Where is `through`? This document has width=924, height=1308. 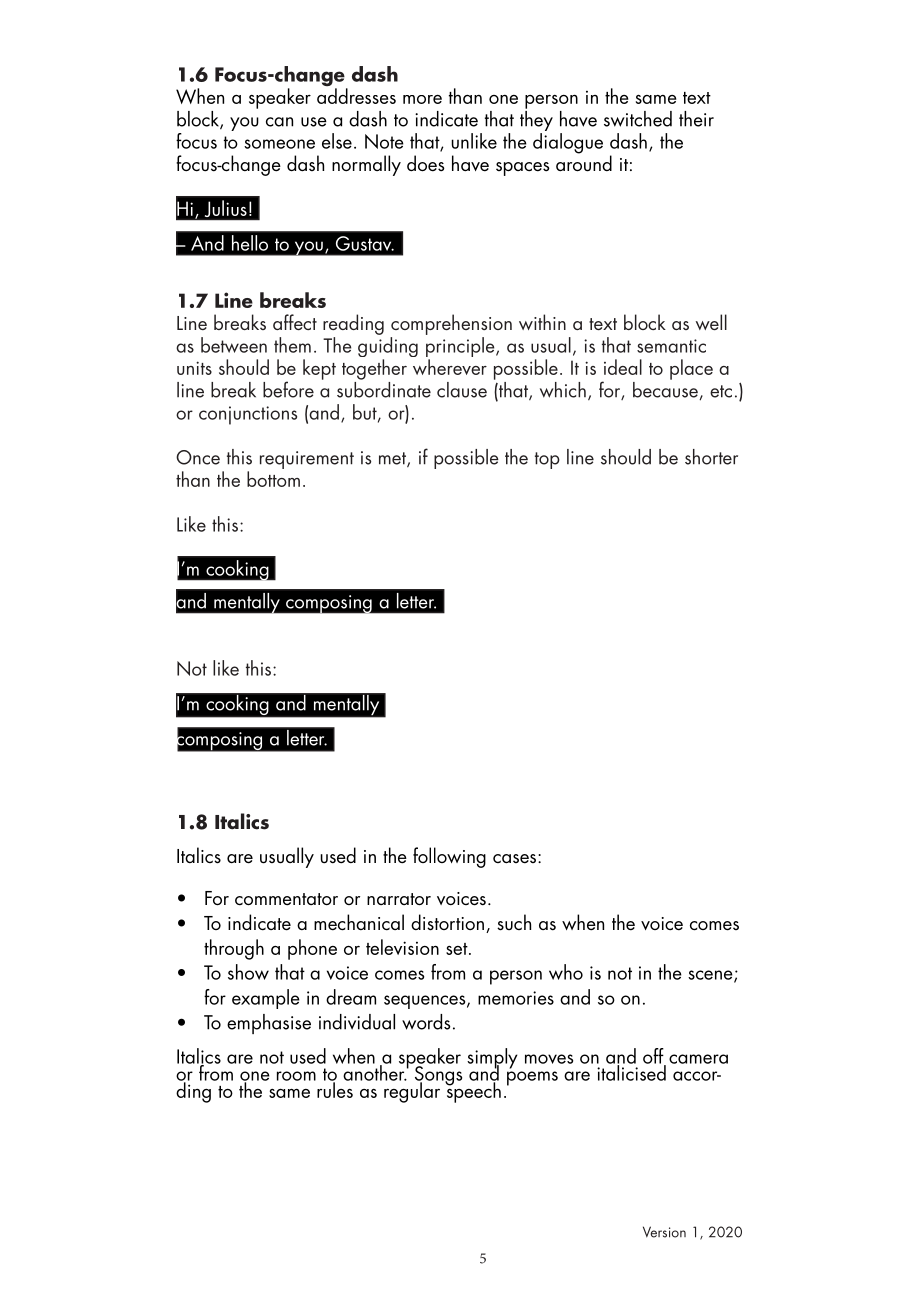
through is located at coordinates (234, 949).
